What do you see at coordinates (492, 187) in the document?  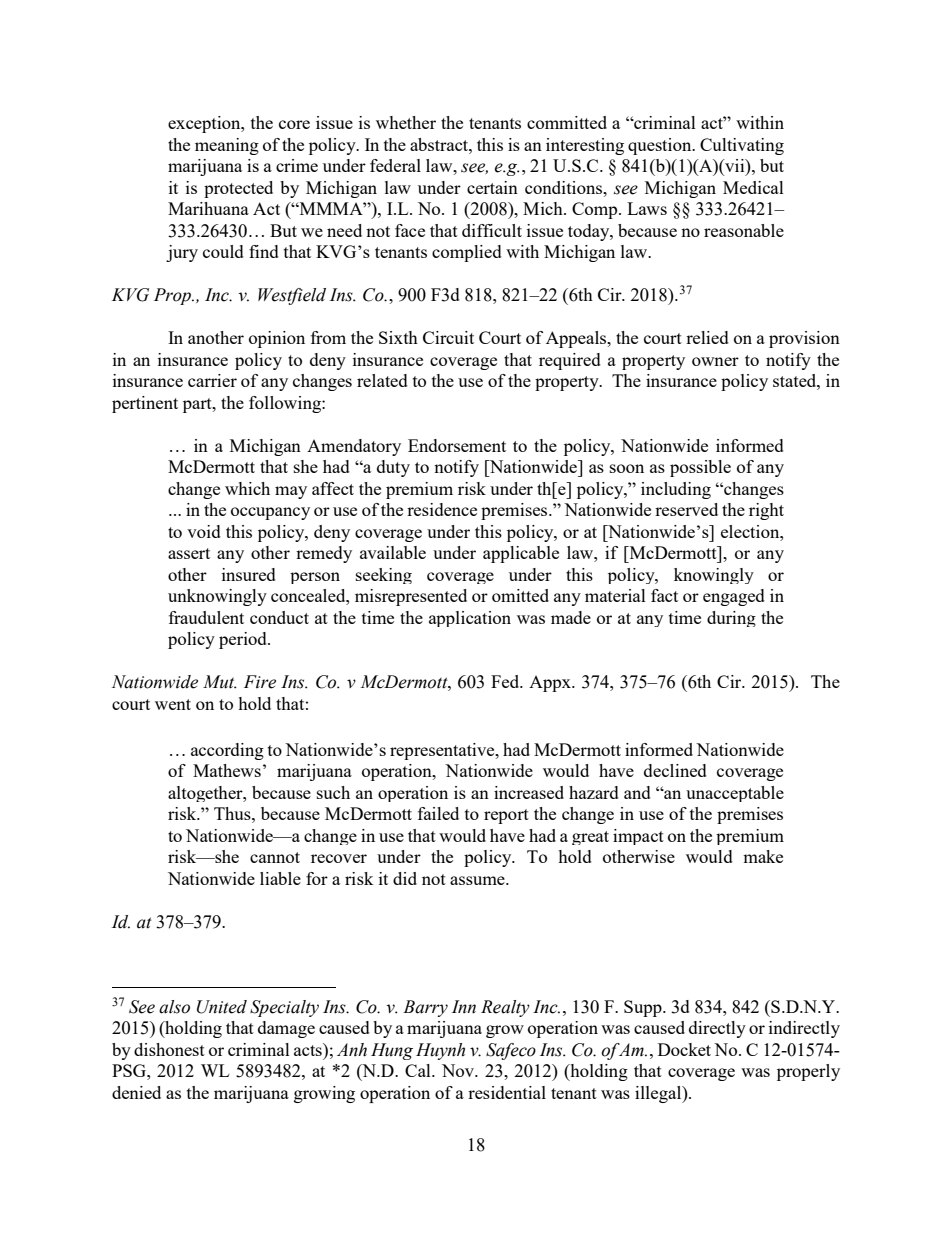 I see `certain` at bounding box center [492, 187].
